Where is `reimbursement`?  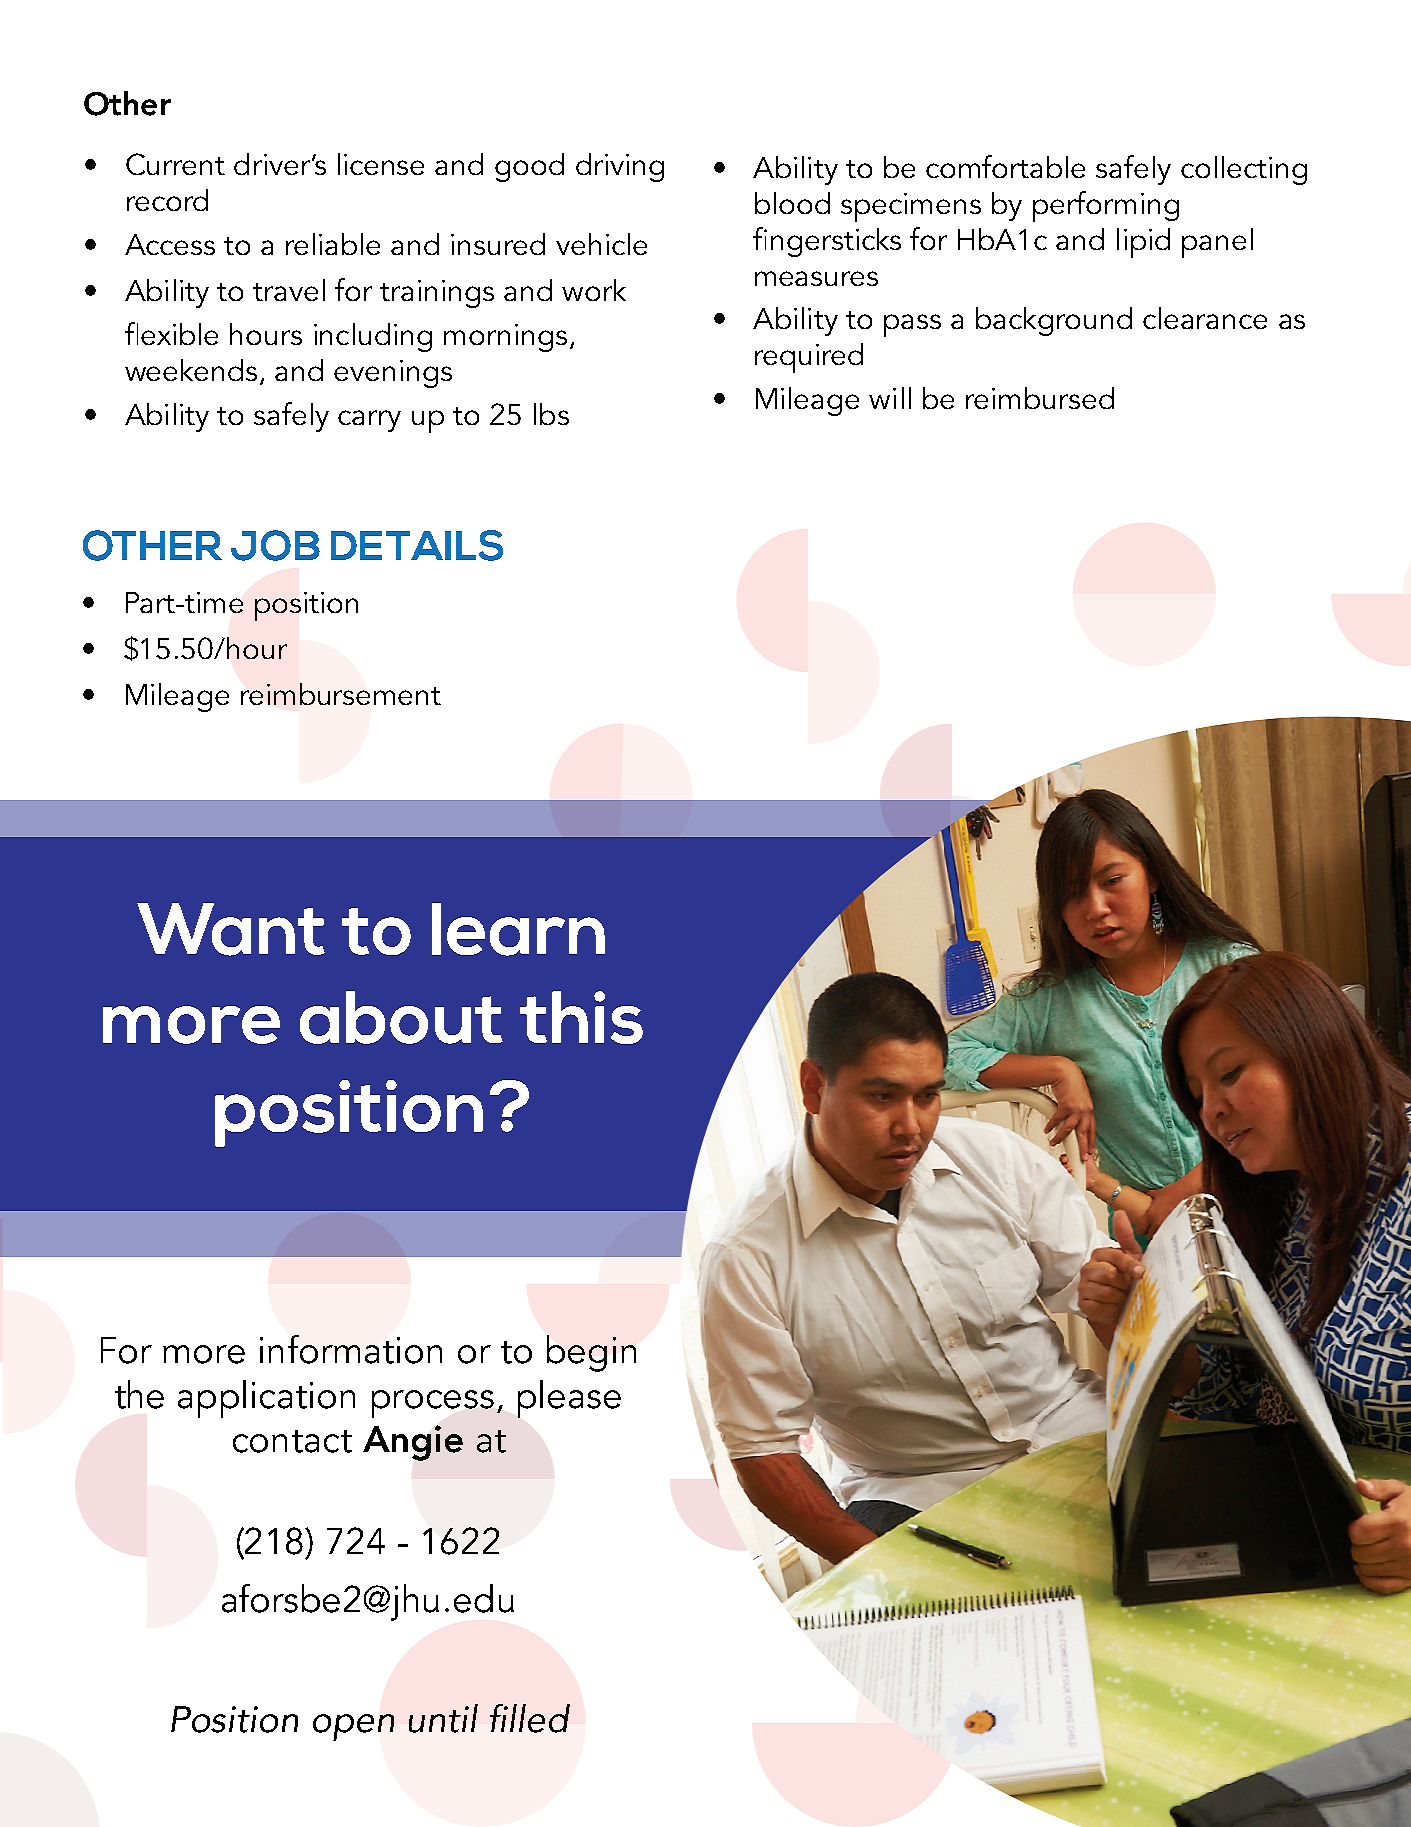 reimbursement is located at coordinates (341, 694).
